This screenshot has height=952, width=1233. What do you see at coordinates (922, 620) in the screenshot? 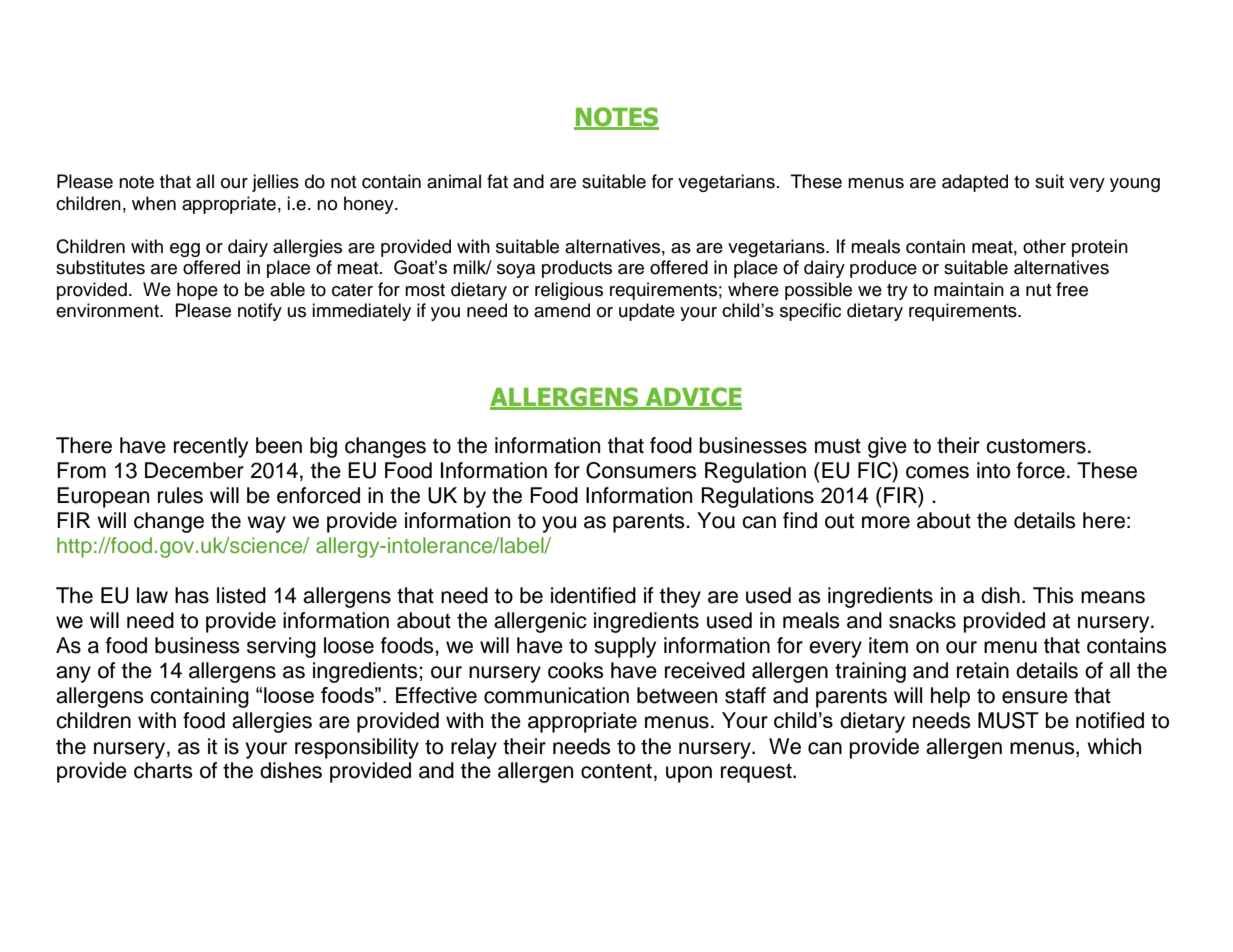
I see `snacks` at bounding box center [922, 620].
